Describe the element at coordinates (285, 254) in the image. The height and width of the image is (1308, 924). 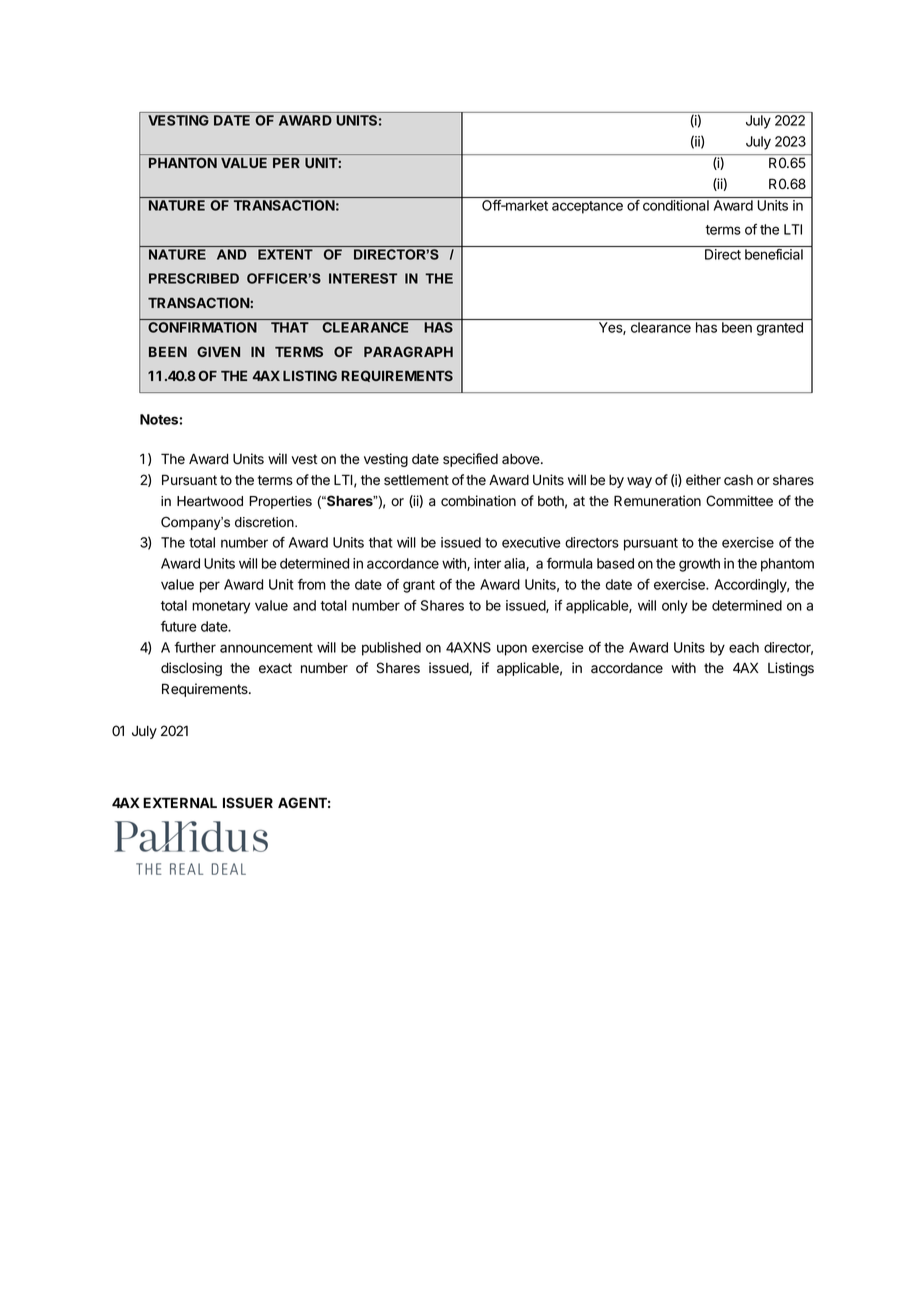
I see `EXTENT` at that location.
